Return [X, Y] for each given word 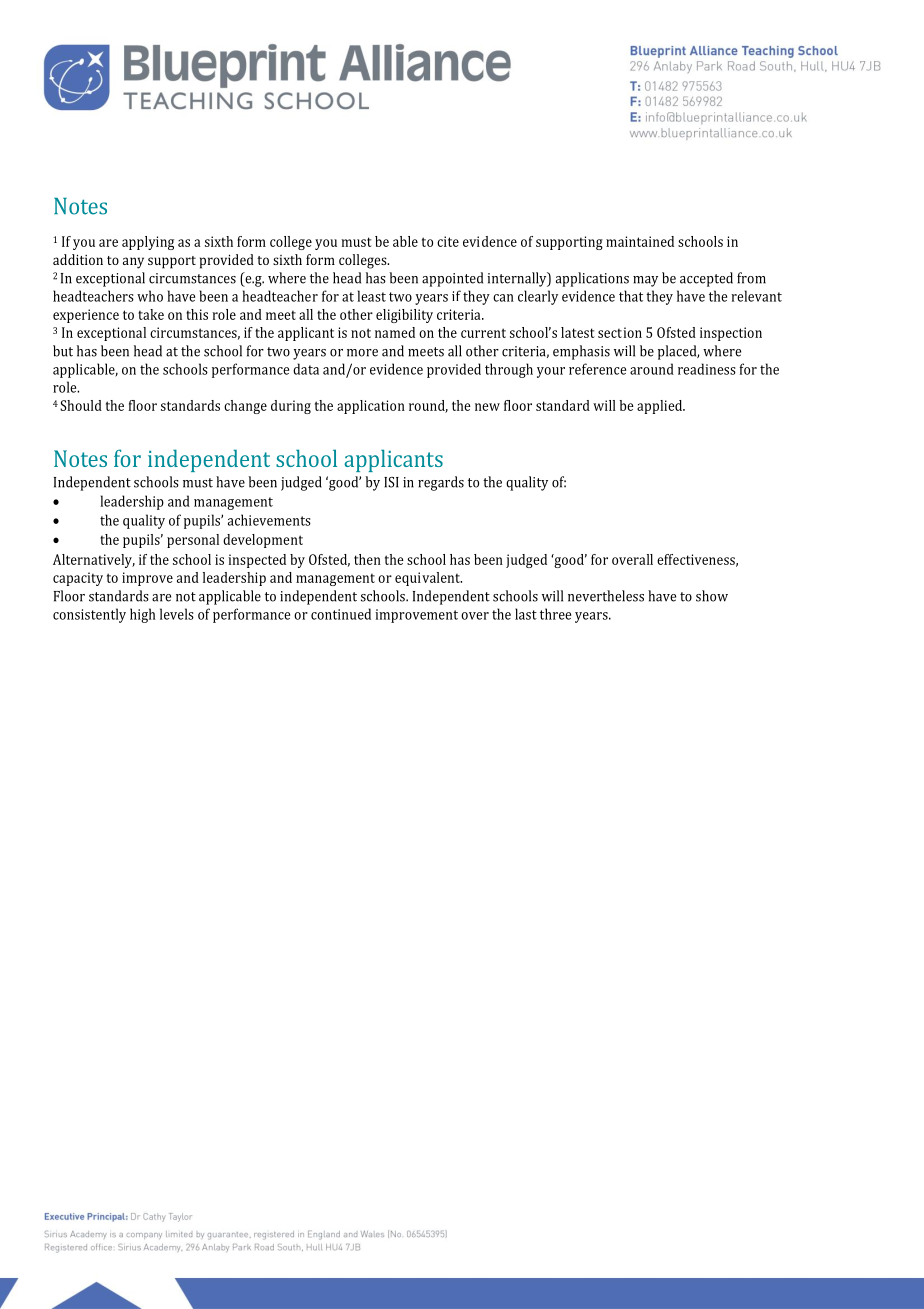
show [712, 596]
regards [441, 483]
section [620, 332]
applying [148, 243]
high [143, 615]
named [395, 332]
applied [661, 407]
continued [341, 614]
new [487, 407]
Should [81, 405]
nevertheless [606, 596]
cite [448, 241]
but [63, 351]
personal [193, 541]
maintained [640, 241]
